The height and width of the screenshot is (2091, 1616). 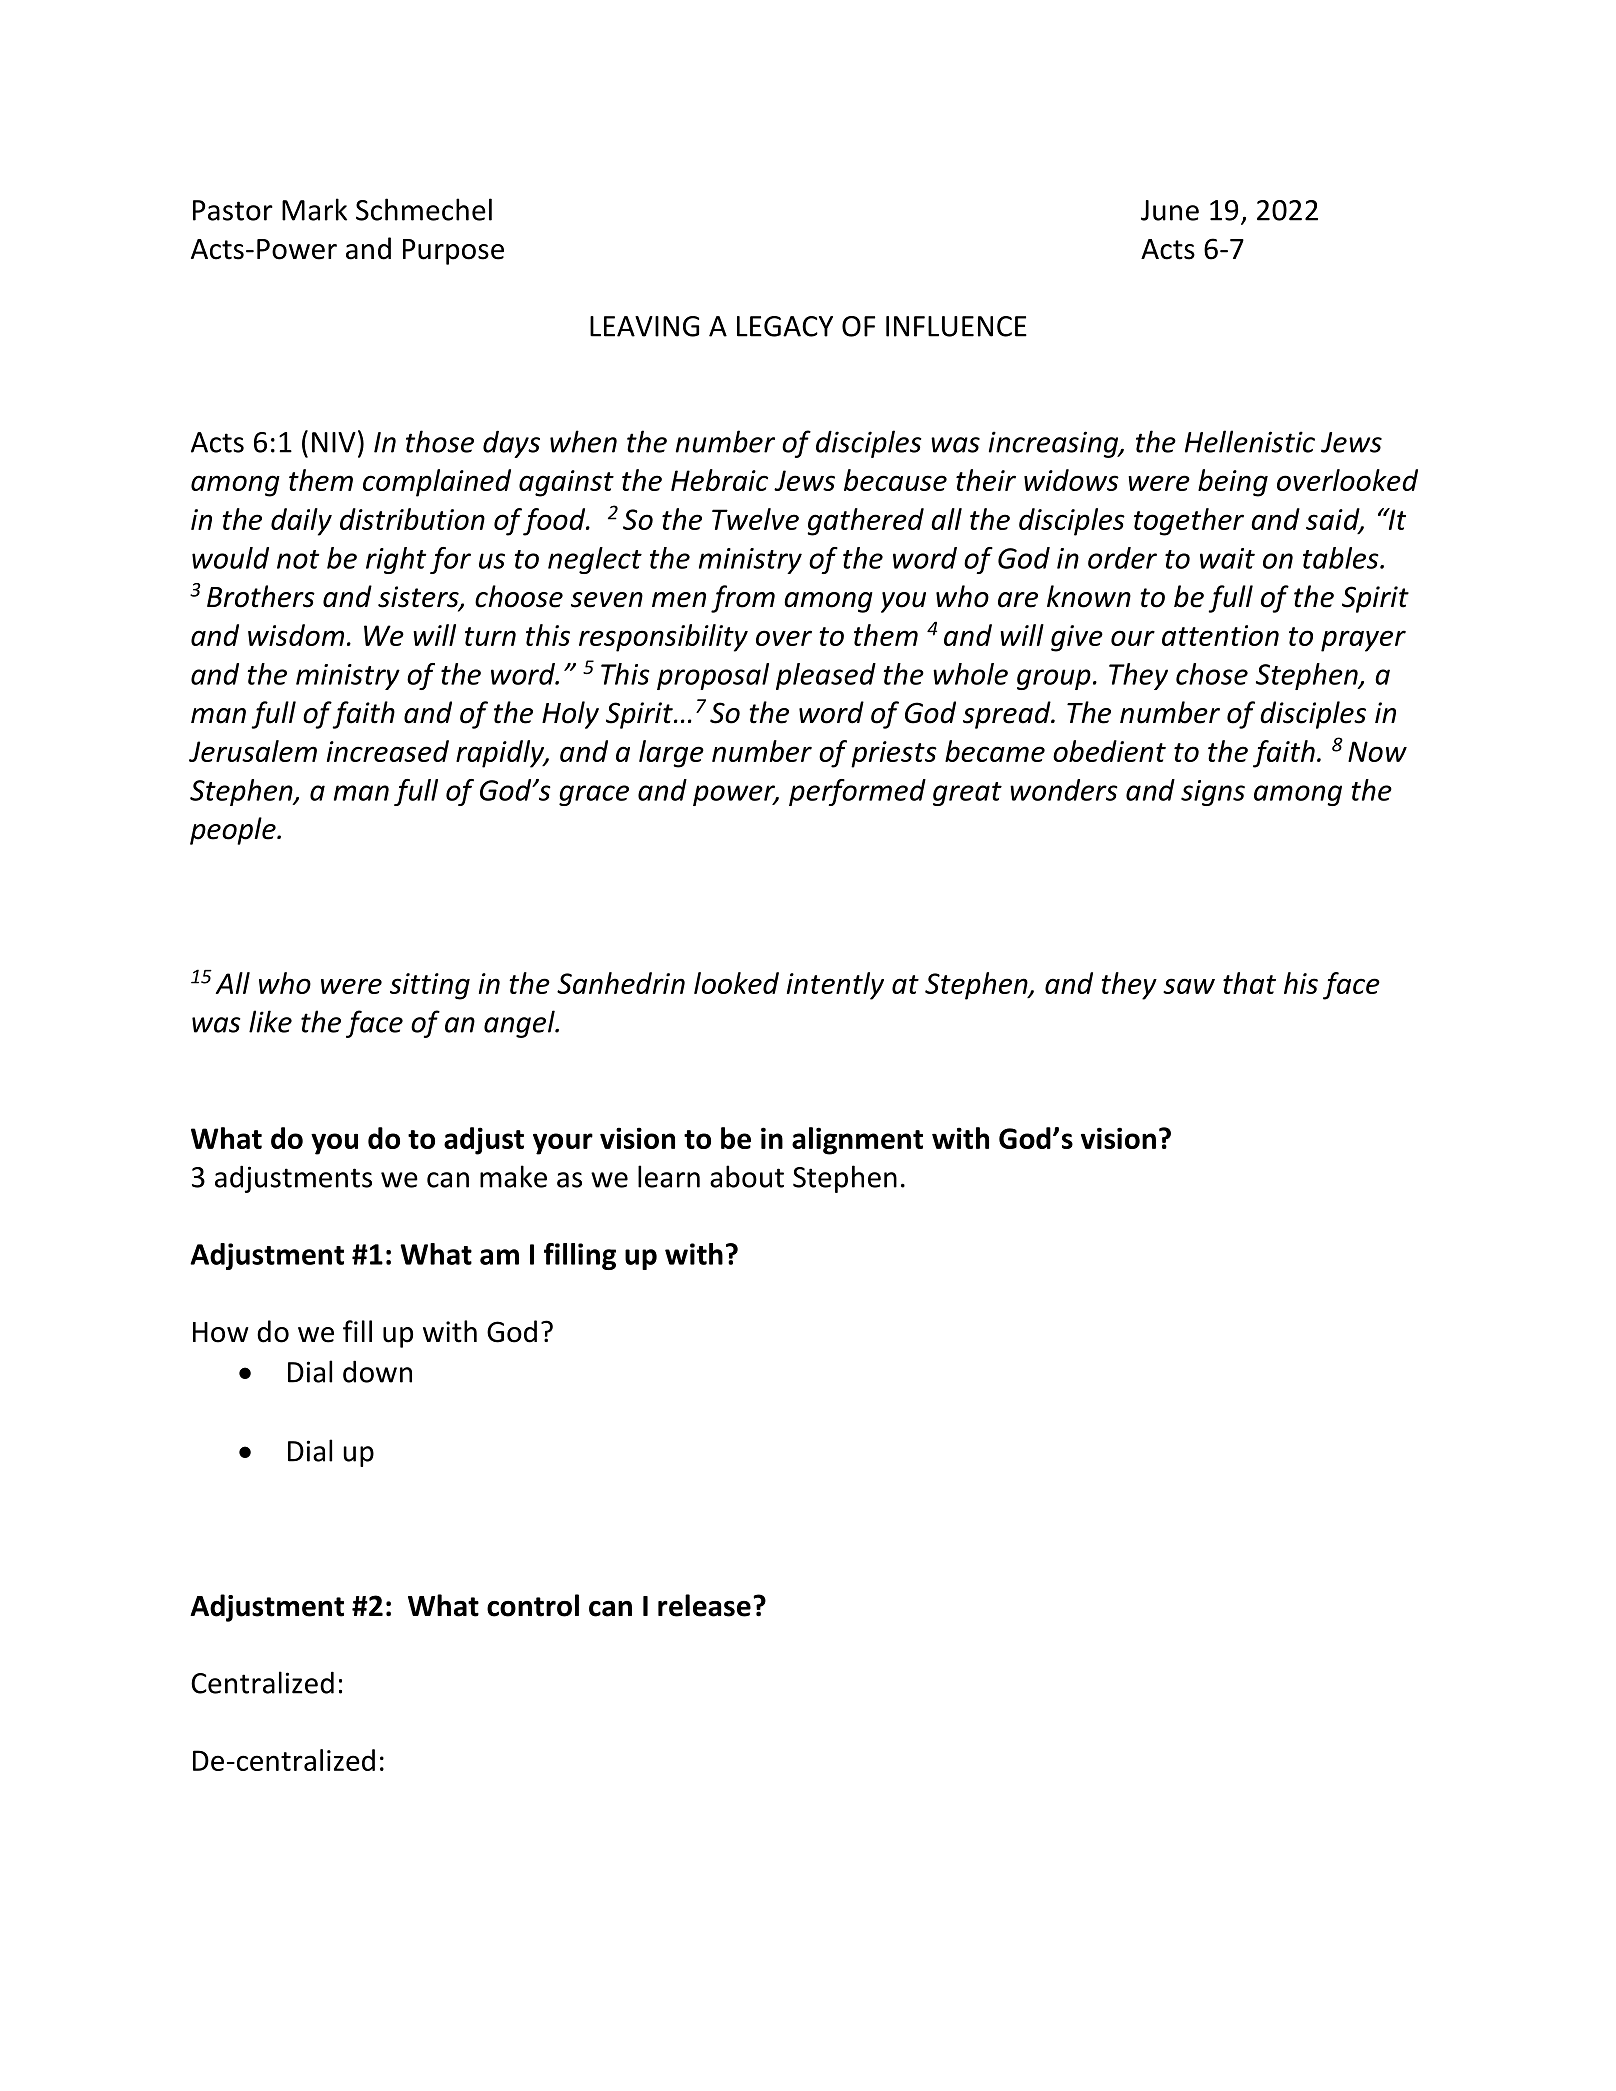 I want to click on sitting, so click(x=430, y=986).
